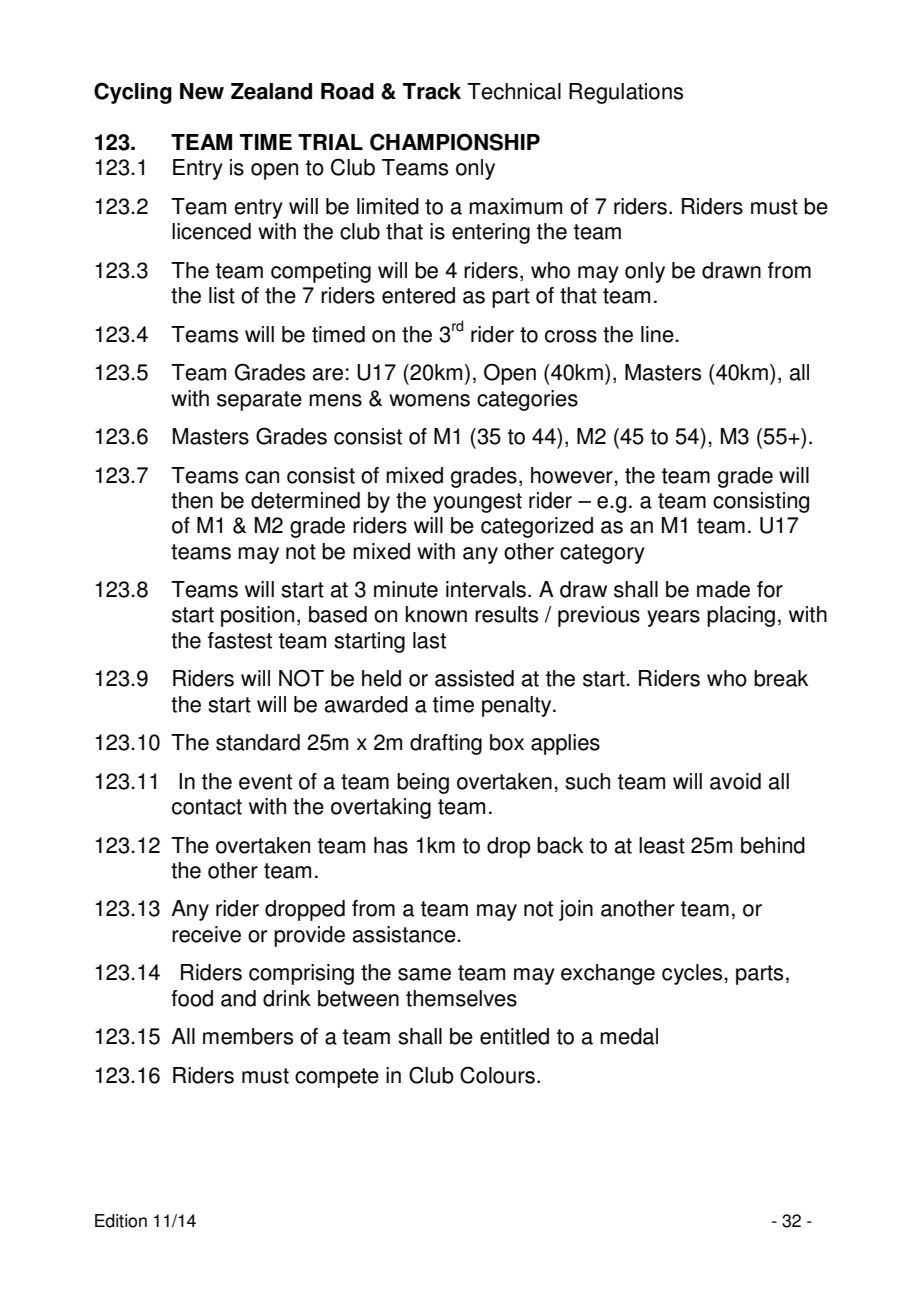 The width and height of the screenshot is (924, 1310). Describe the element at coordinates (455, 142) in the screenshot. I see `CHAMPIONSHIP` at that location.
